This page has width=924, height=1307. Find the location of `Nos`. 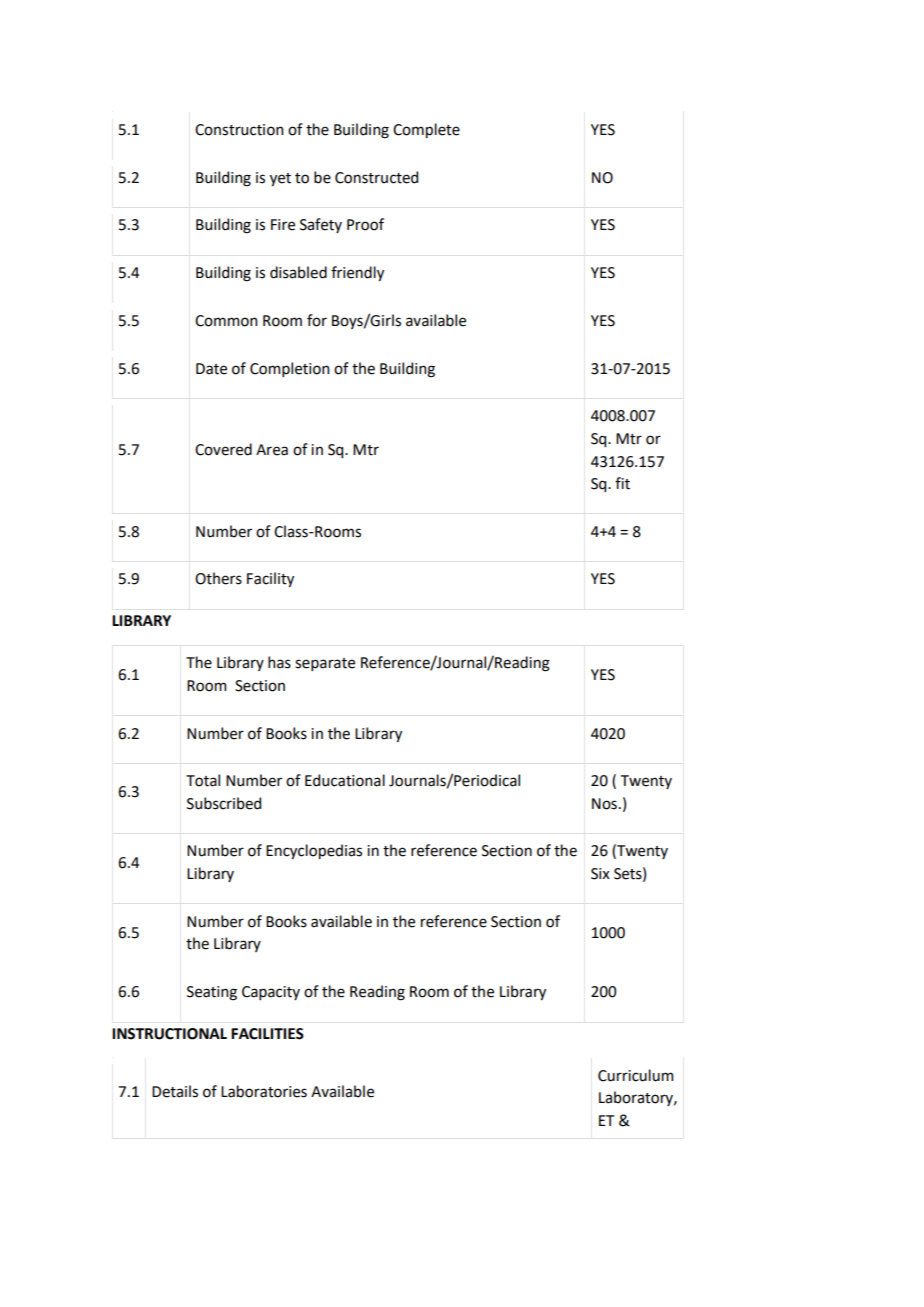

Nos is located at coordinates (604, 804).
